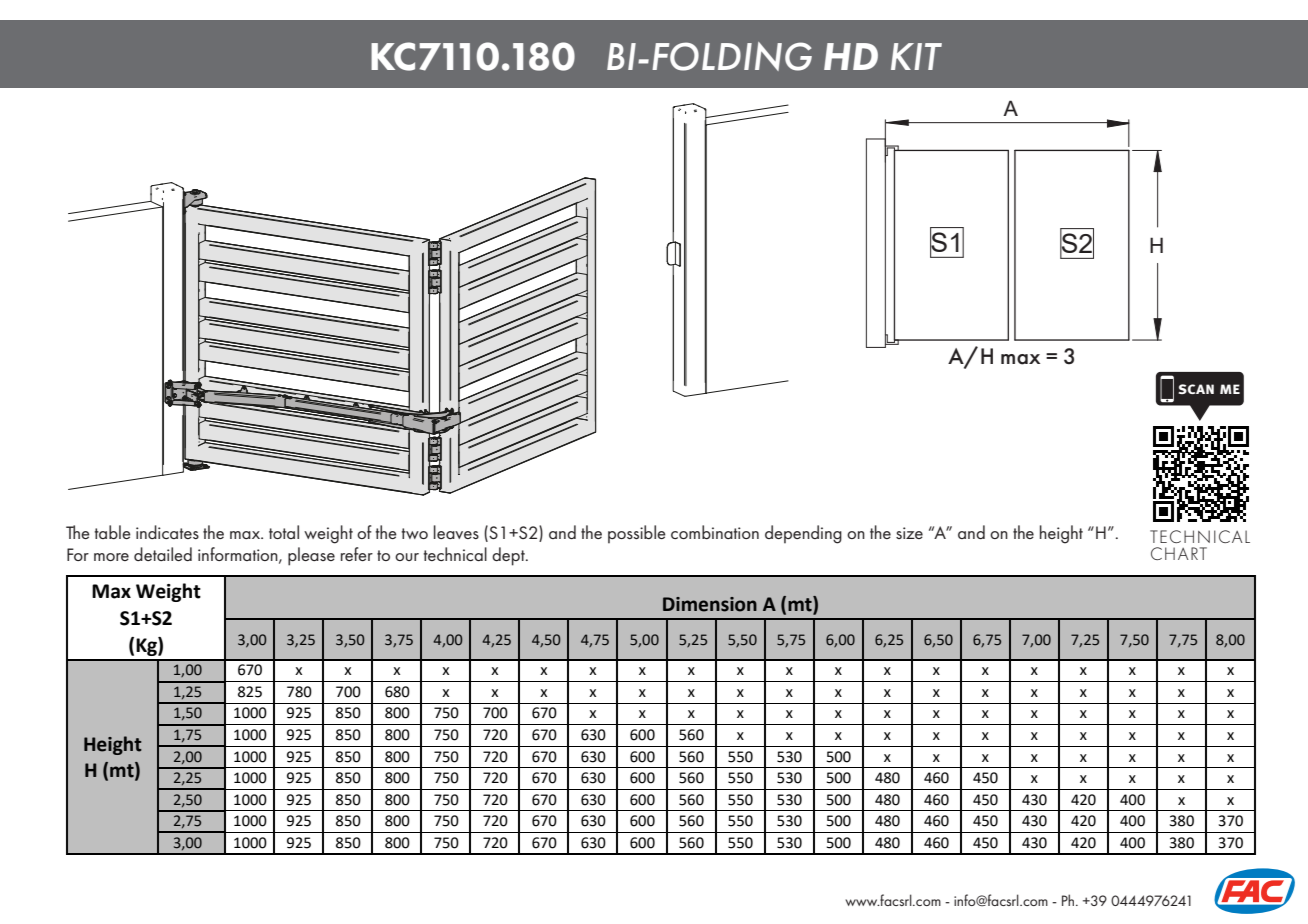 This screenshot has width=1308, height=924. I want to click on CHART, so click(1179, 553).
